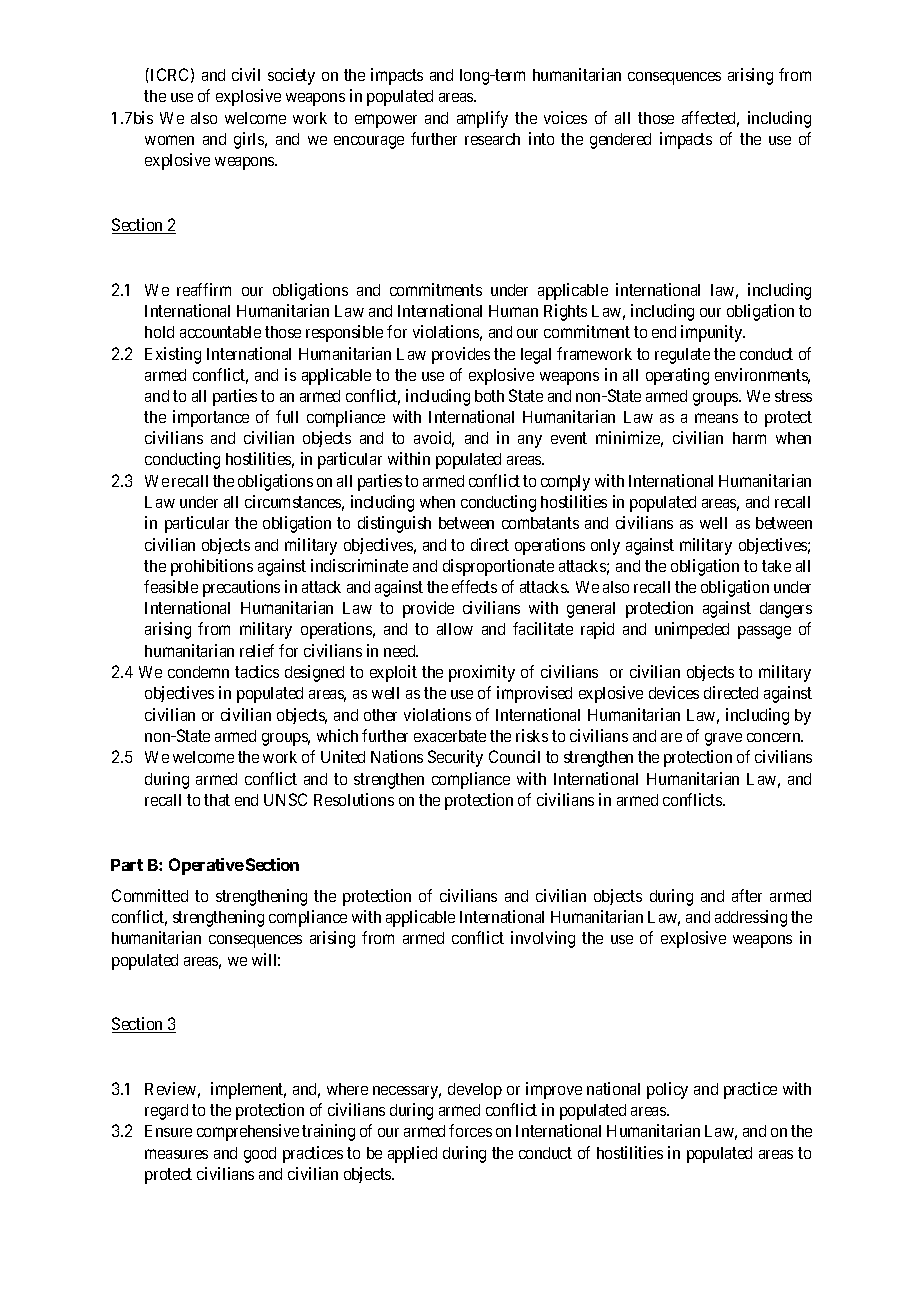 The height and width of the document is (1308, 924). Describe the element at coordinates (482, 119) in the document. I see `amplify` at that location.
